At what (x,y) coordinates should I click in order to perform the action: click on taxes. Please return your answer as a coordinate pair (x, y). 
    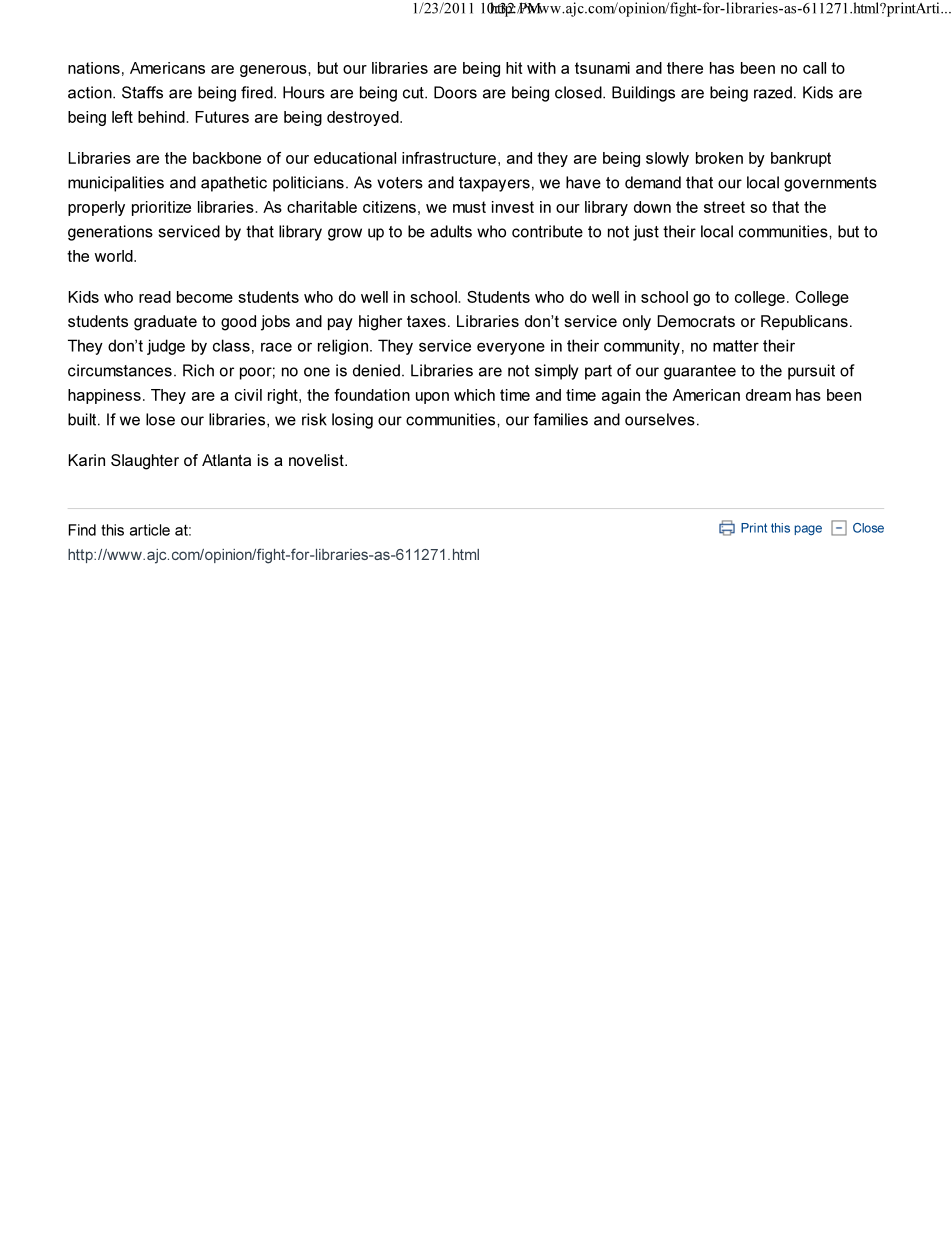
    Looking at the image, I should click on (426, 321).
